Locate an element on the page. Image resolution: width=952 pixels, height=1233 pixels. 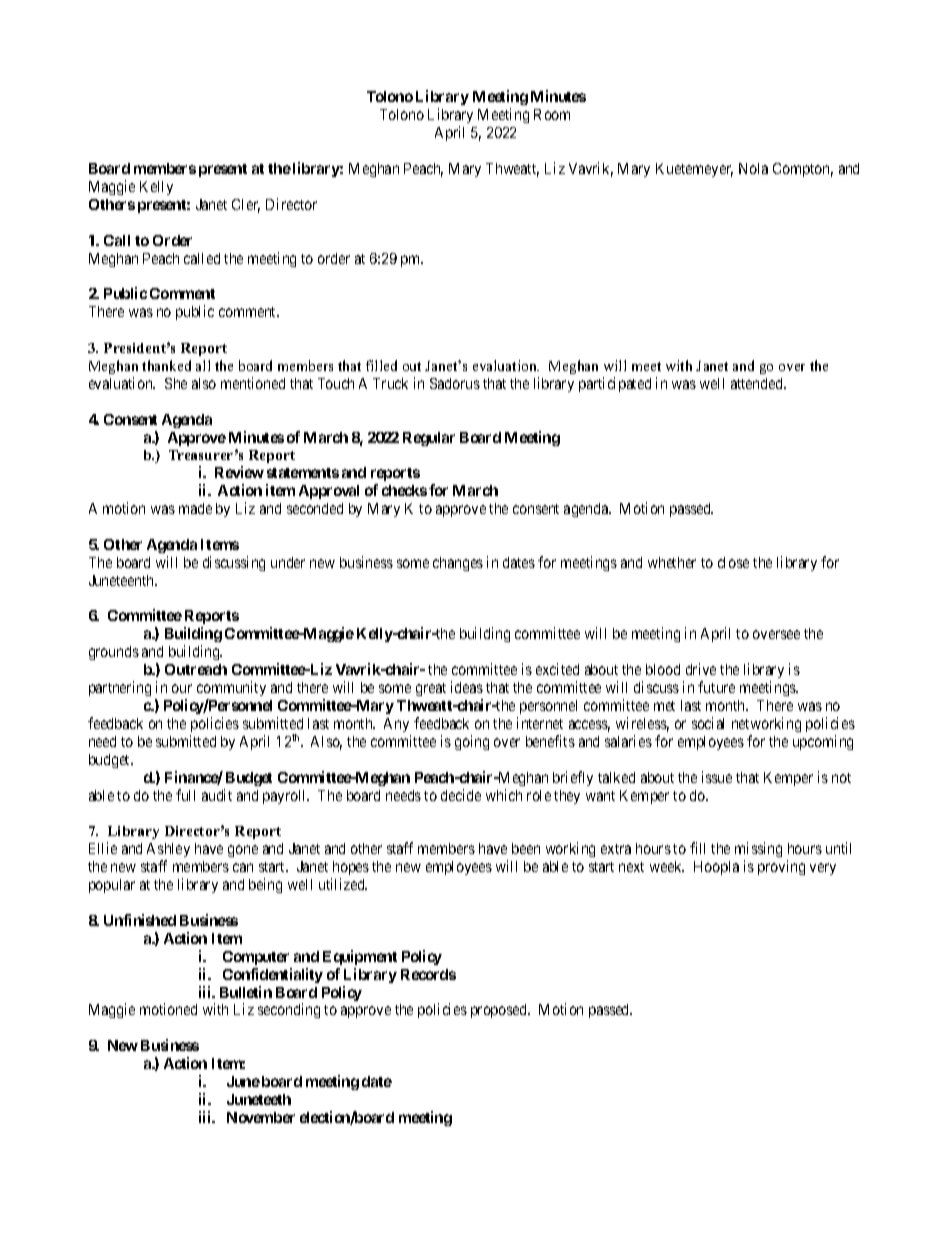
thanked is located at coordinates (166, 365).
